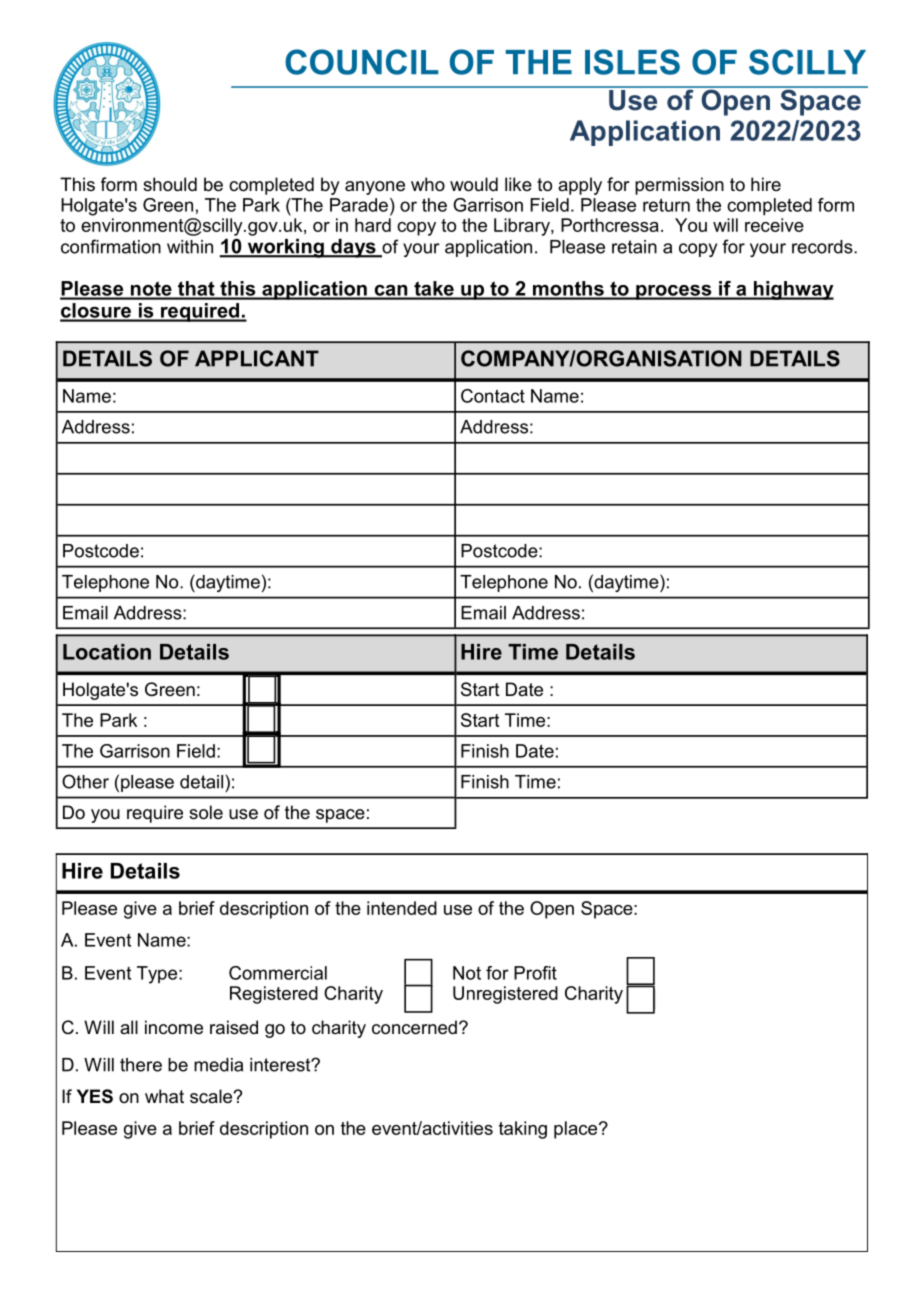 The width and height of the screenshot is (924, 1308). I want to click on sole, so click(206, 812).
